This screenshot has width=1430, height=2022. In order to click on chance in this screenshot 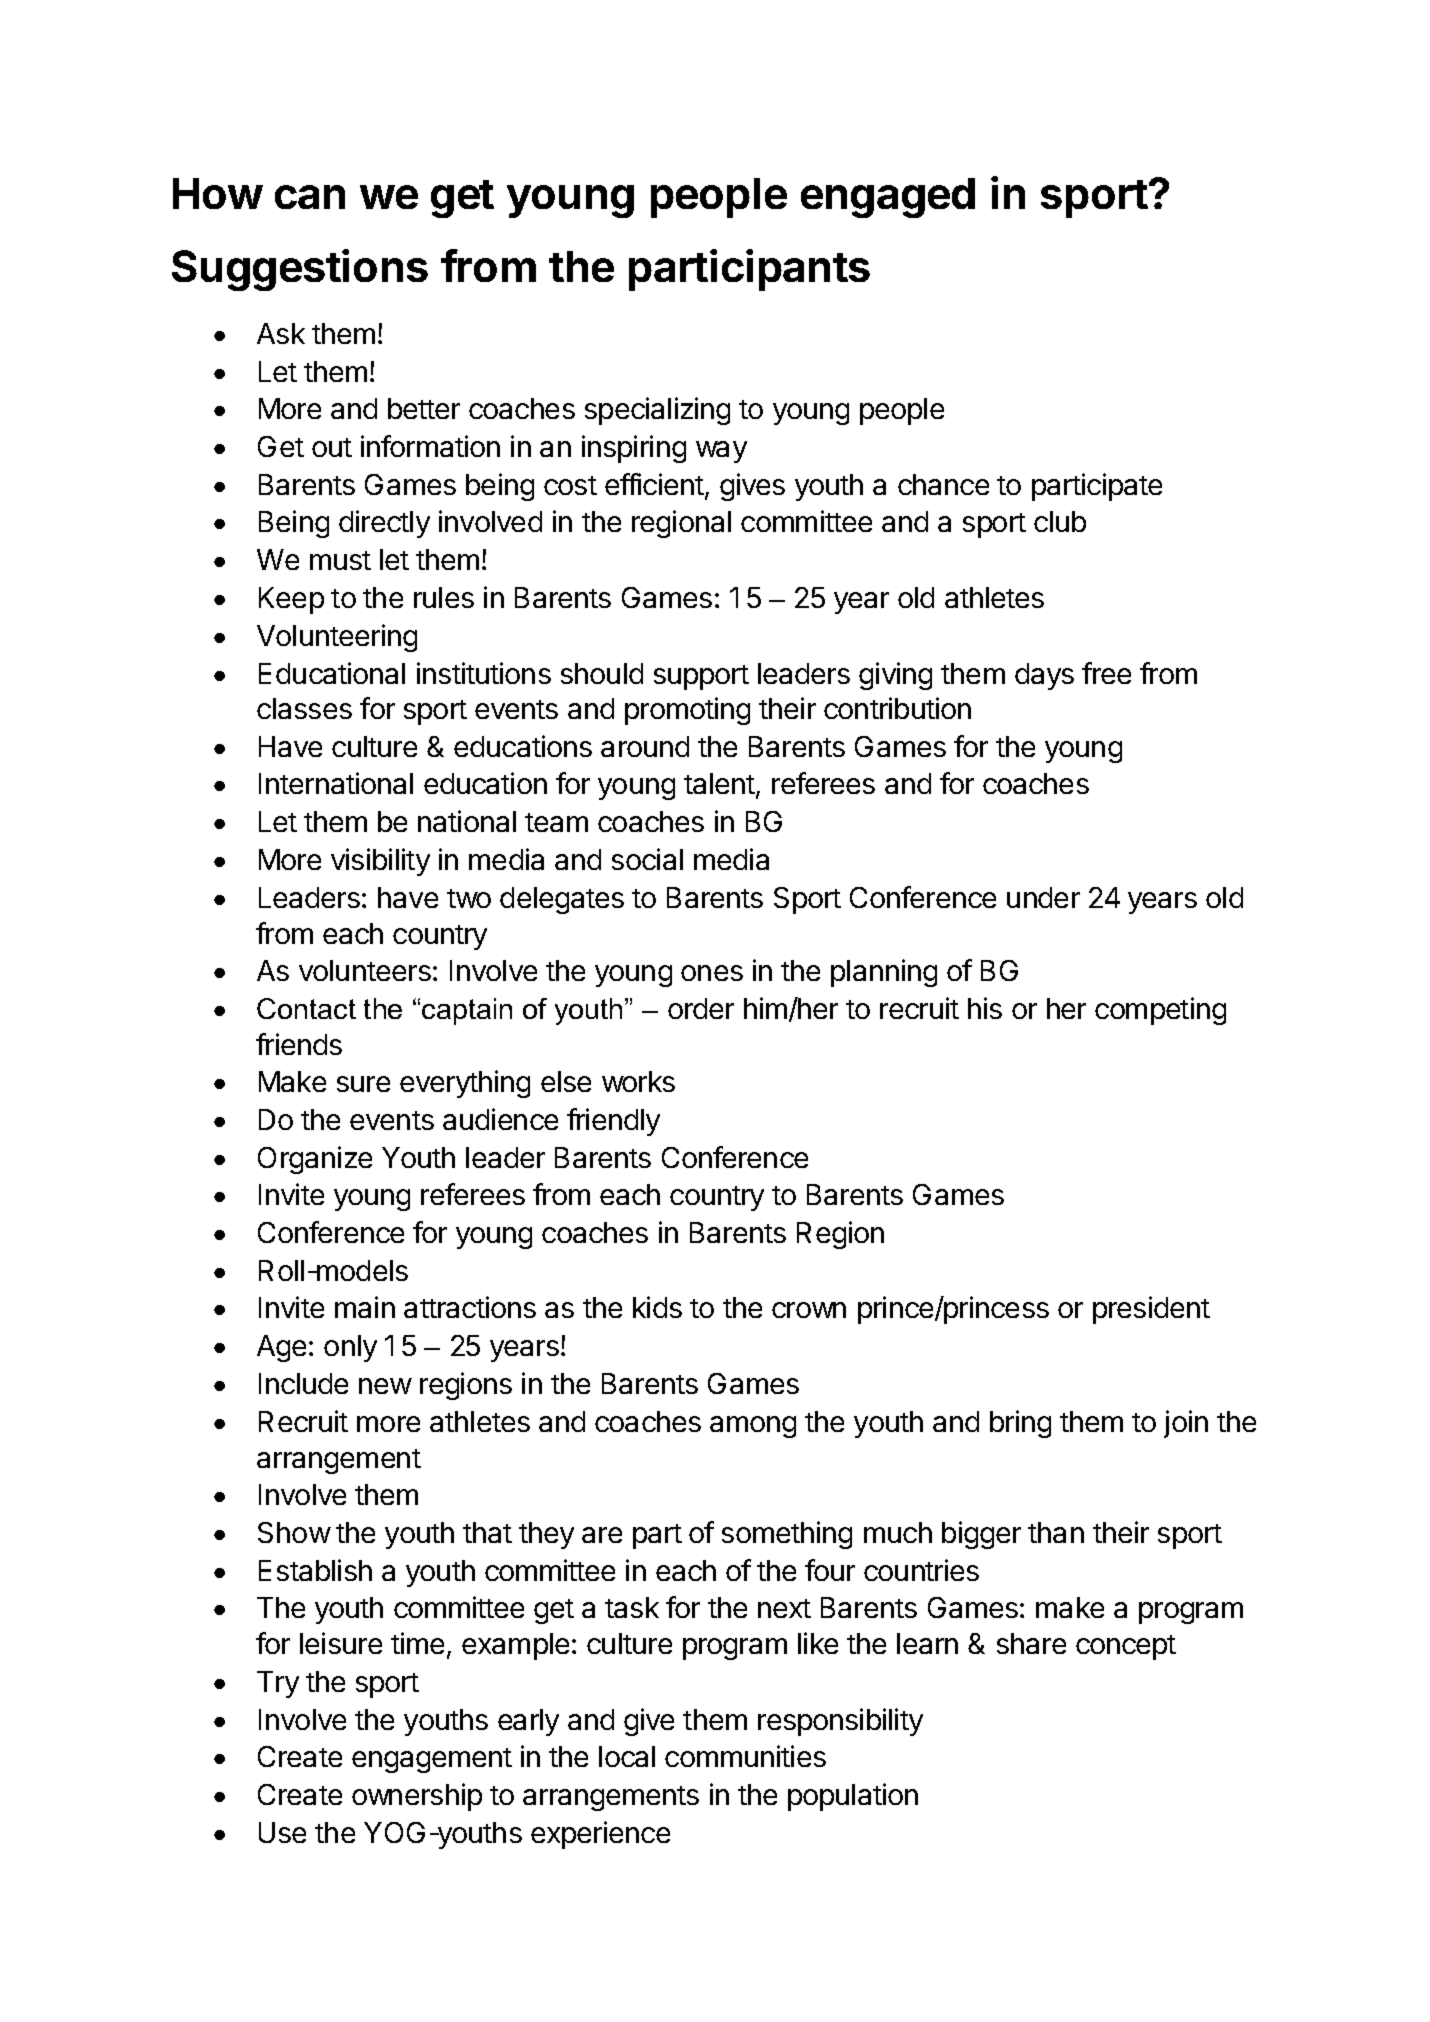, I will do `click(943, 484)`.
